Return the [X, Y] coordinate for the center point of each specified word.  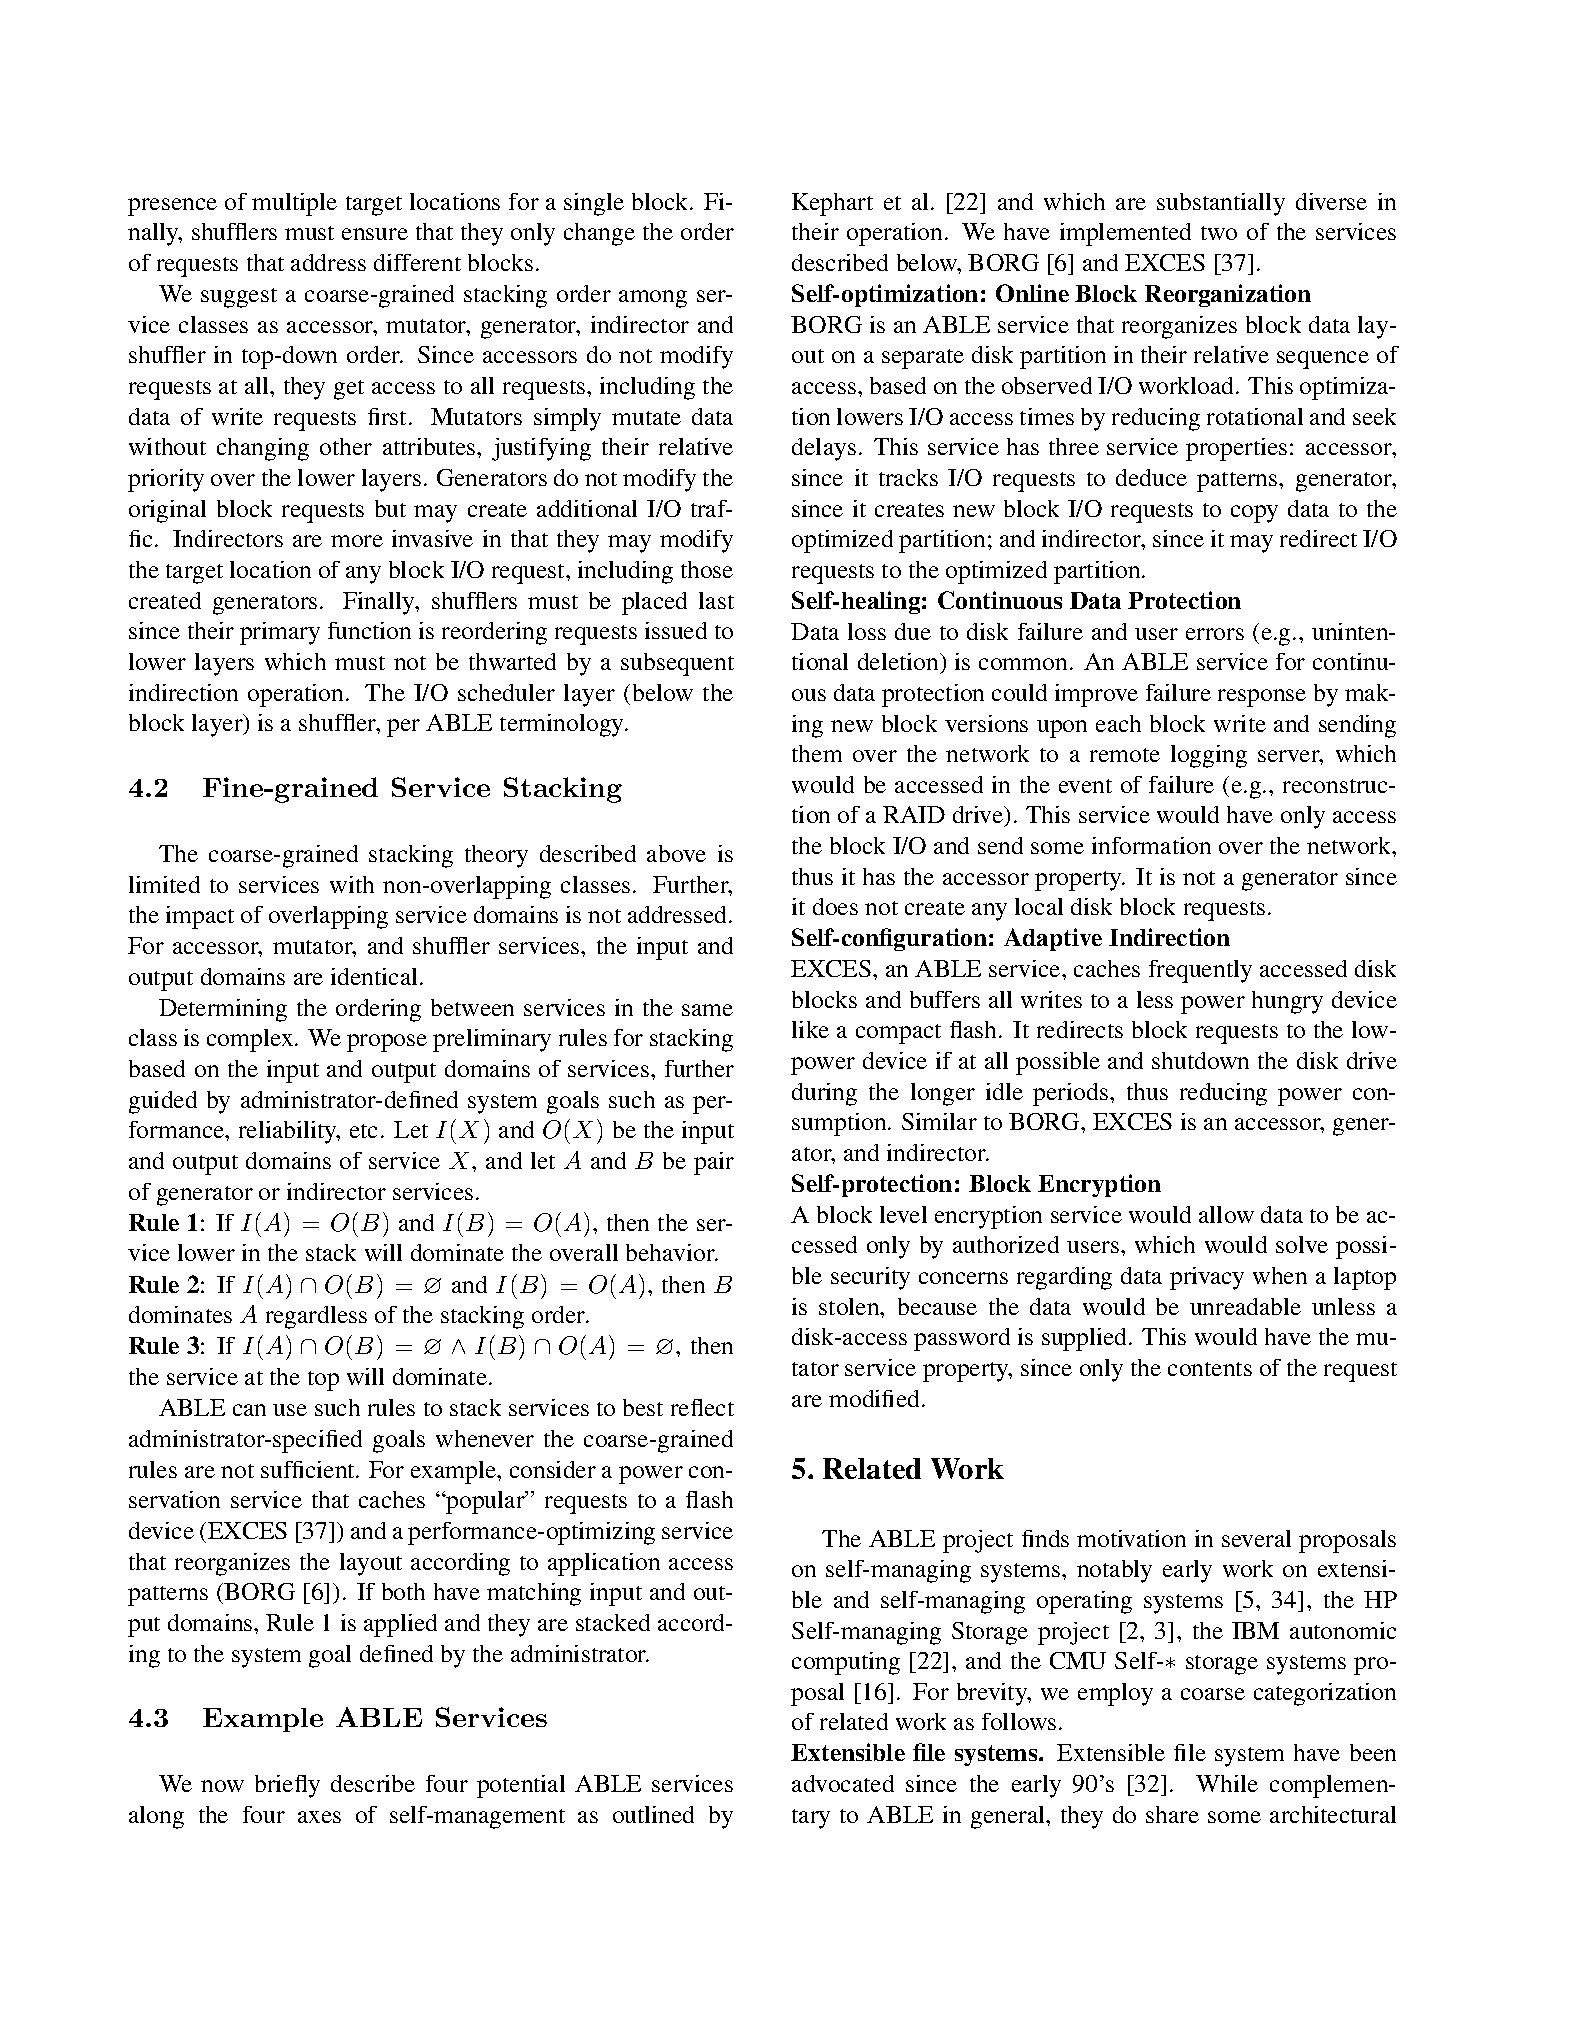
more [357, 541]
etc [363, 1131]
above [676, 853]
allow [1226, 1214]
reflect [702, 1407]
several [1256, 1538]
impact [200, 917]
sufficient [309, 1469]
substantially [1221, 204]
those [707, 569]
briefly [287, 1786]
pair [714, 1163]
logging [1209, 756]
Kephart [832, 204]
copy [1254, 514]
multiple [294, 204]
